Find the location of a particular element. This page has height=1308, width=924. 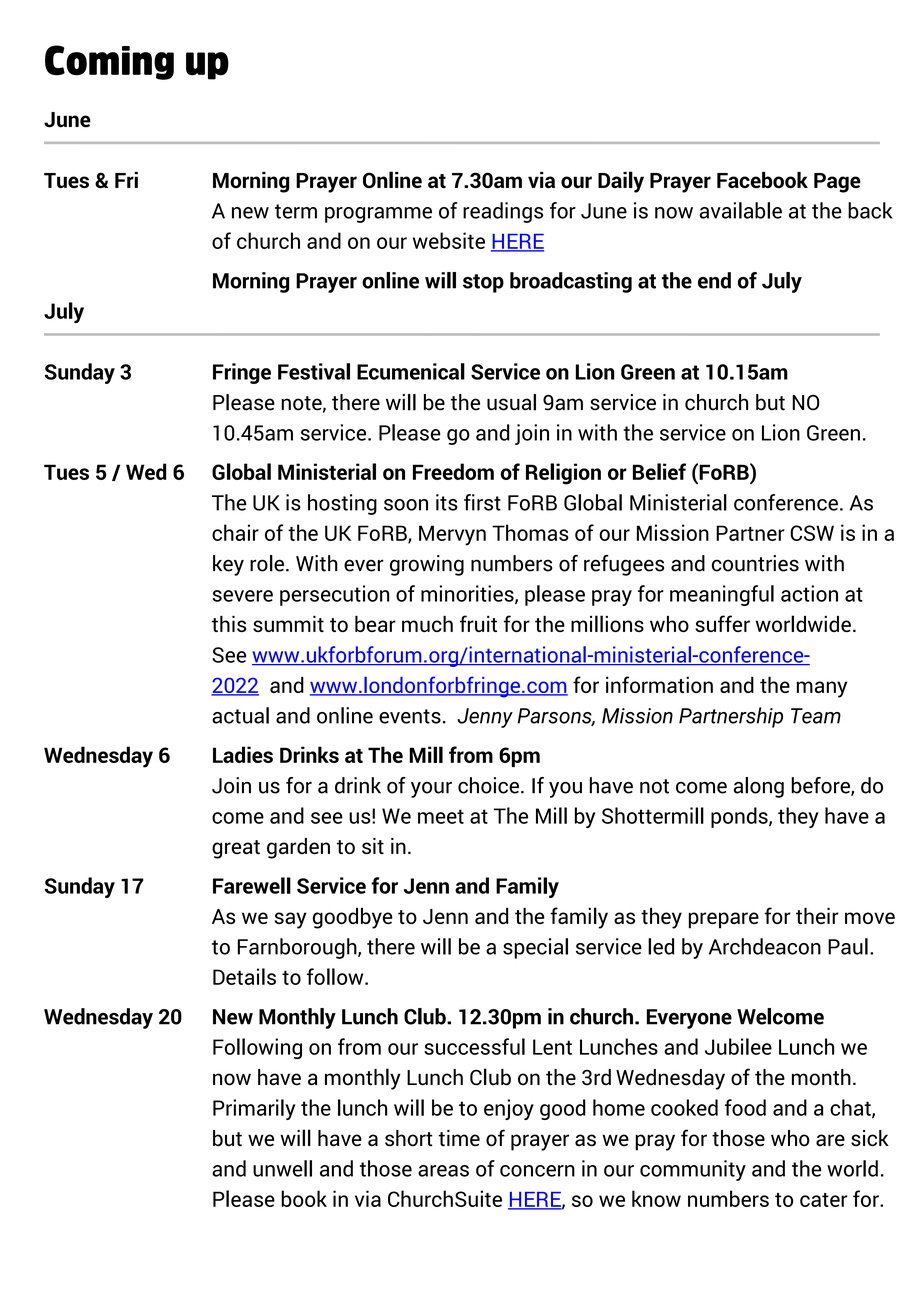

Religion is located at coordinates (563, 474).
